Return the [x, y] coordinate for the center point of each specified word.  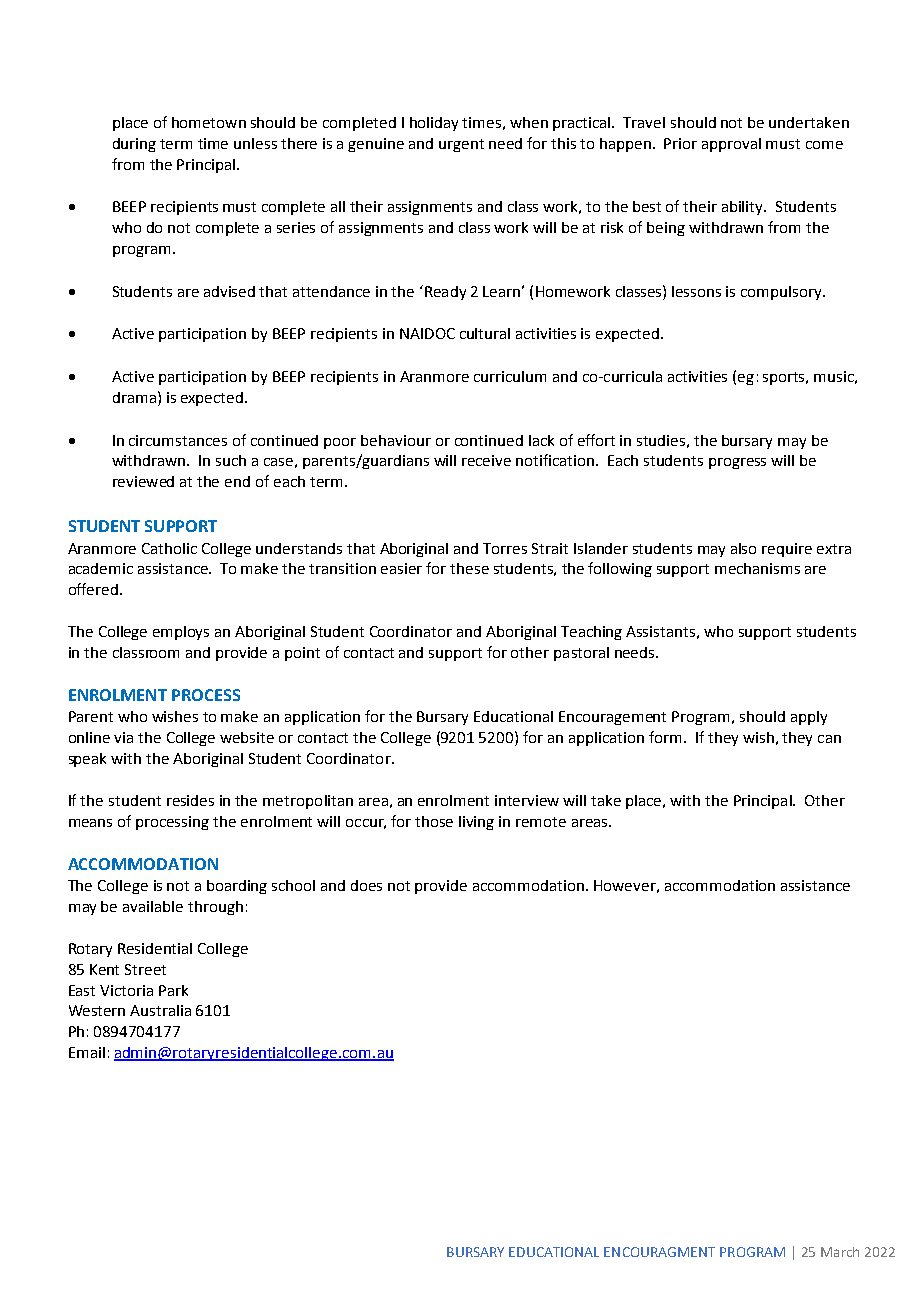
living [476, 823]
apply [809, 718]
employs [181, 633]
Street [145, 969]
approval [731, 145]
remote [541, 822]
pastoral [581, 654]
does [366, 885]
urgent [461, 145]
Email [87, 1052]
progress [737, 463]
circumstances [178, 440]
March [840, 1252]
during [134, 145]
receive [486, 460]
